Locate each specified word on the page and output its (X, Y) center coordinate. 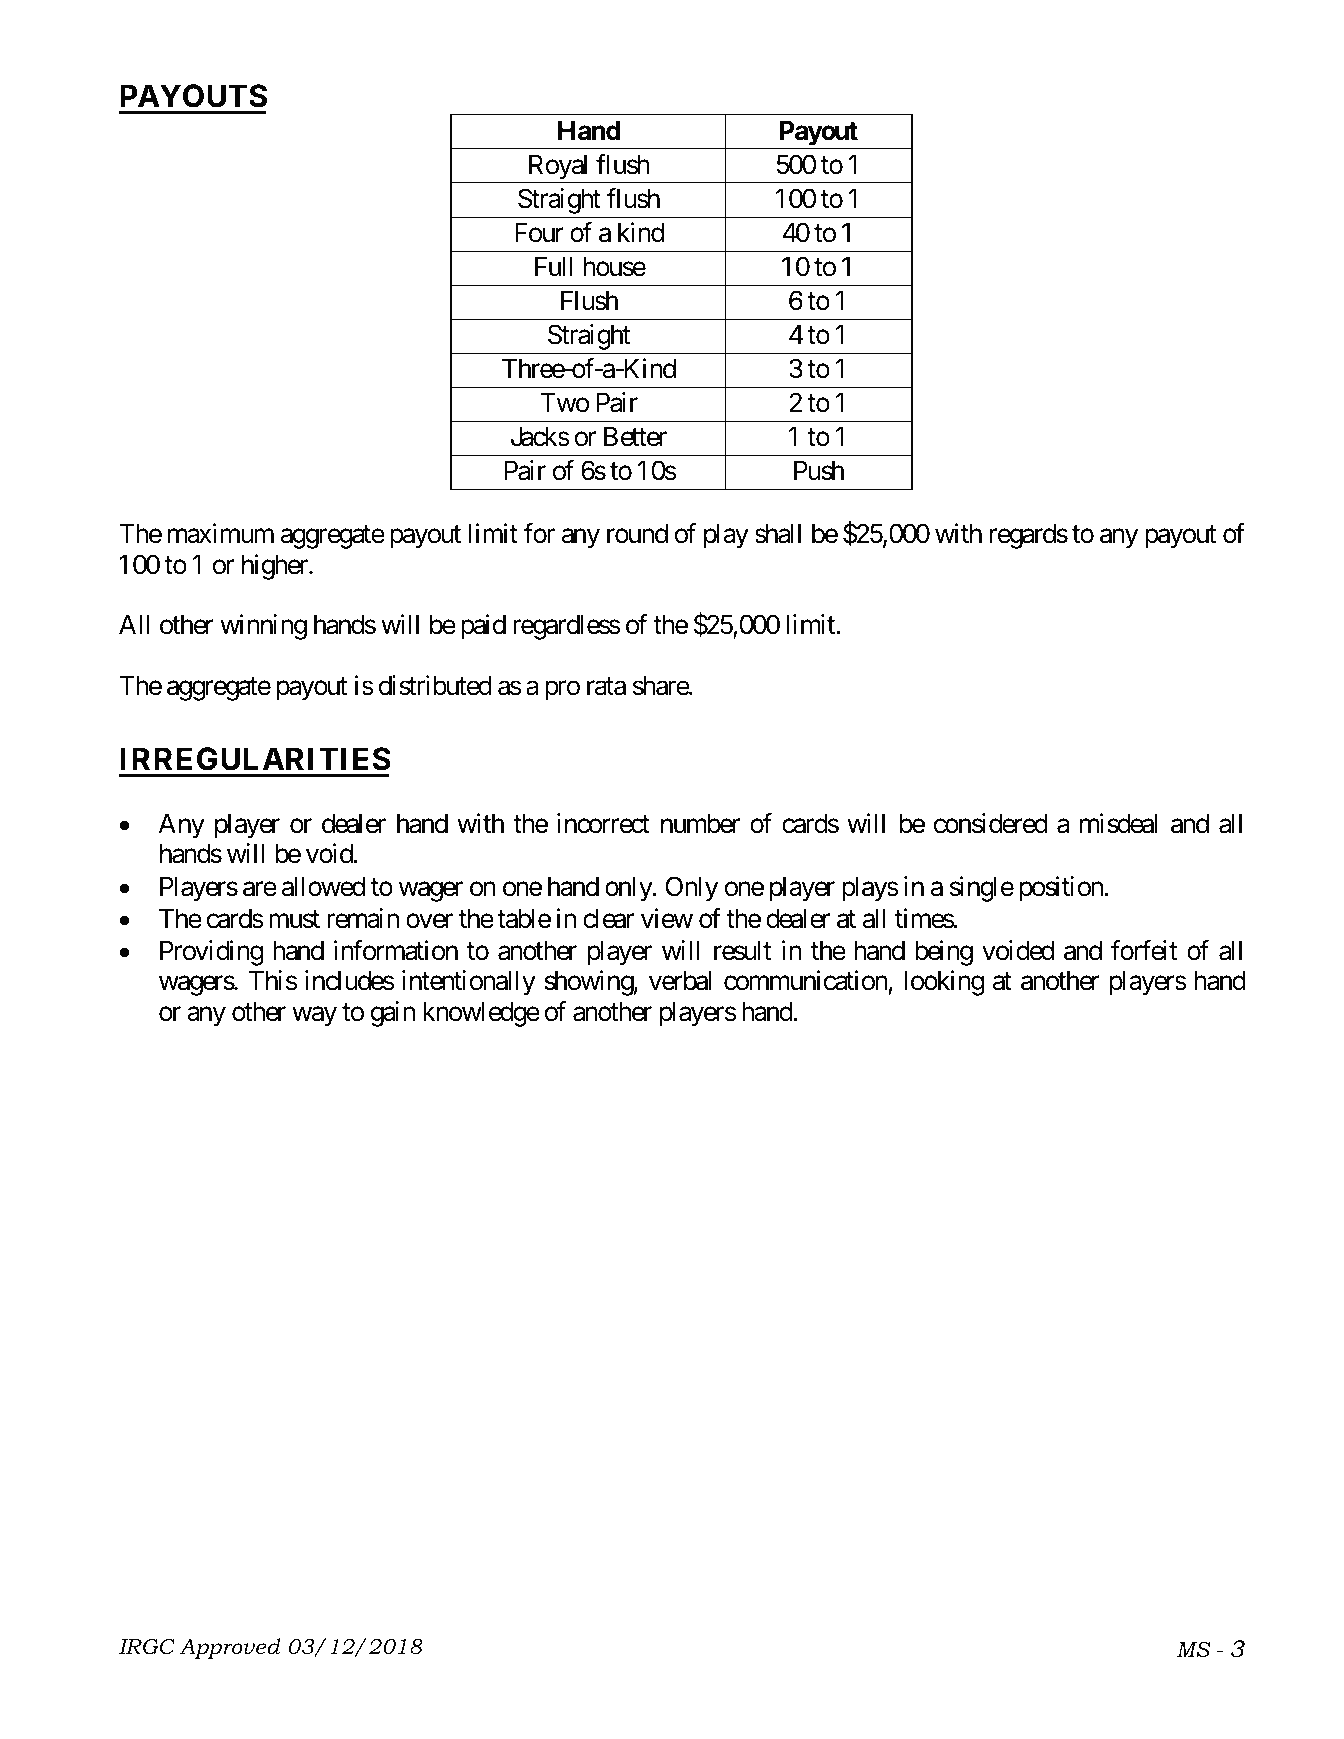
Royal (558, 169)
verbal (680, 981)
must (294, 920)
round (637, 534)
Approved (230, 1648)
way (314, 1016)
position (1061, 889)
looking (944, 983)
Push (819, 471)
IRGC (147, 1647)
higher (276, 567)
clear (608, 919)
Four (539, 233)
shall (778, 534)
